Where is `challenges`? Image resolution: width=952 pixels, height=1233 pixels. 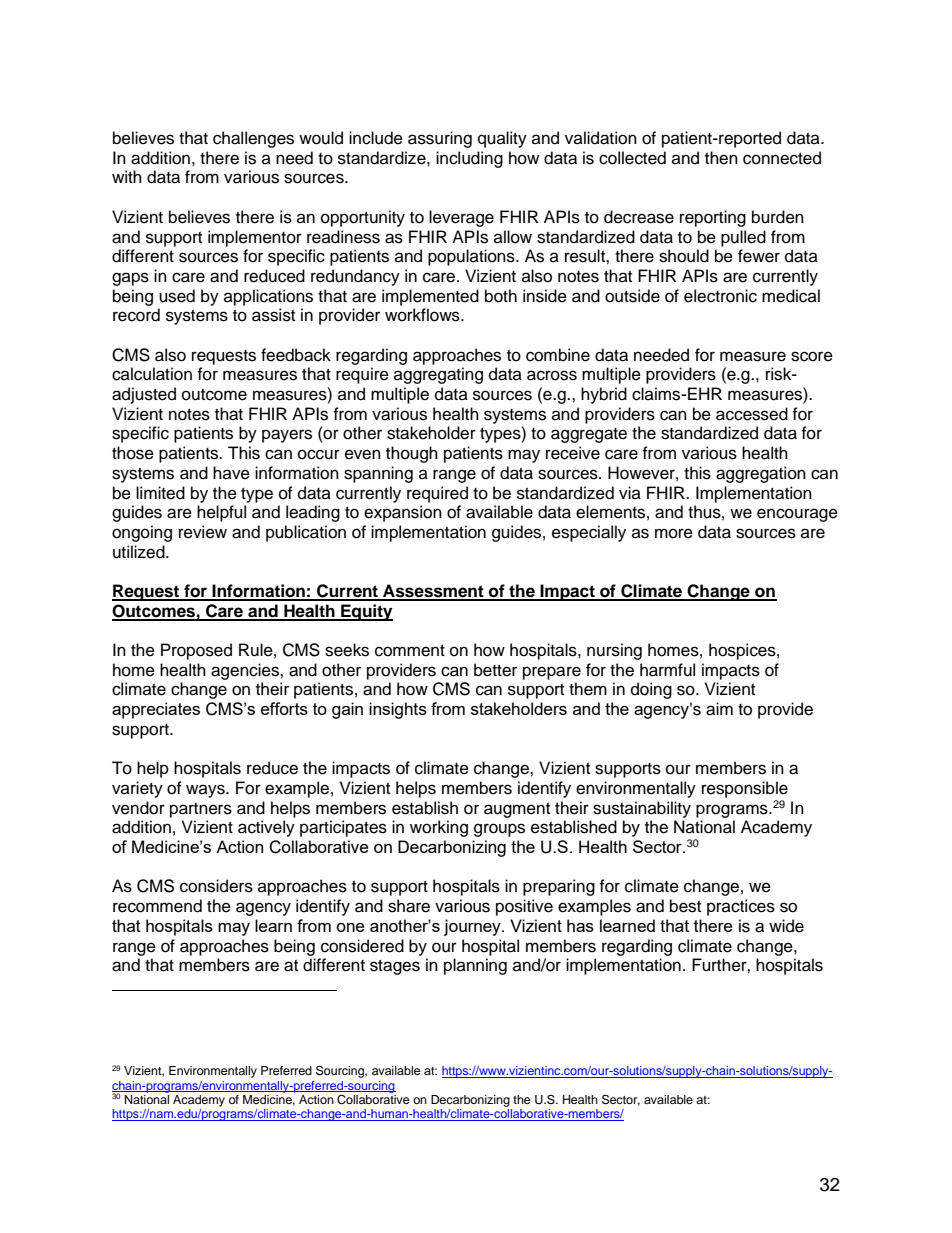 challenges is located at coordinates (253, 139).
